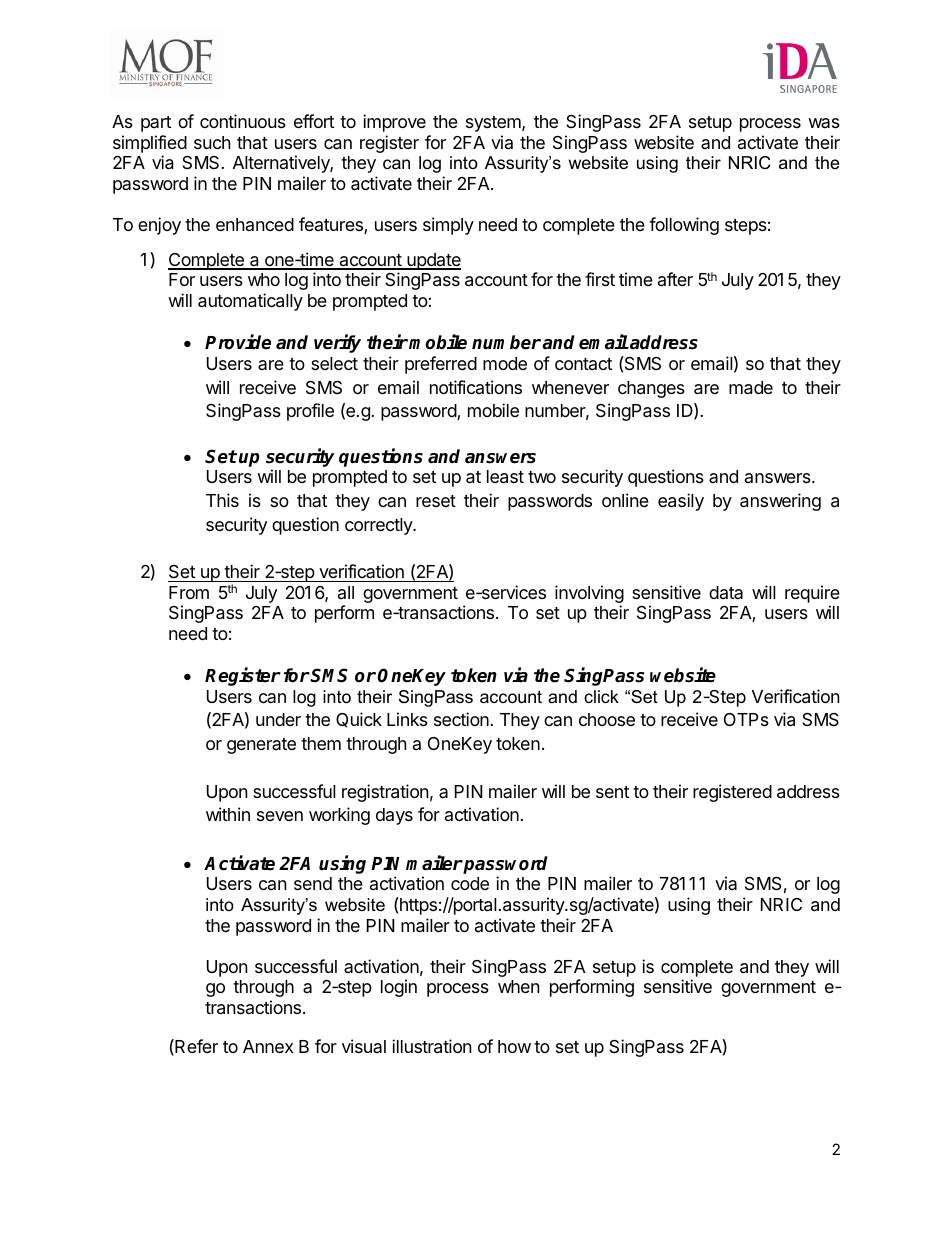  I want to click on Annex, so click(268, 1046).
